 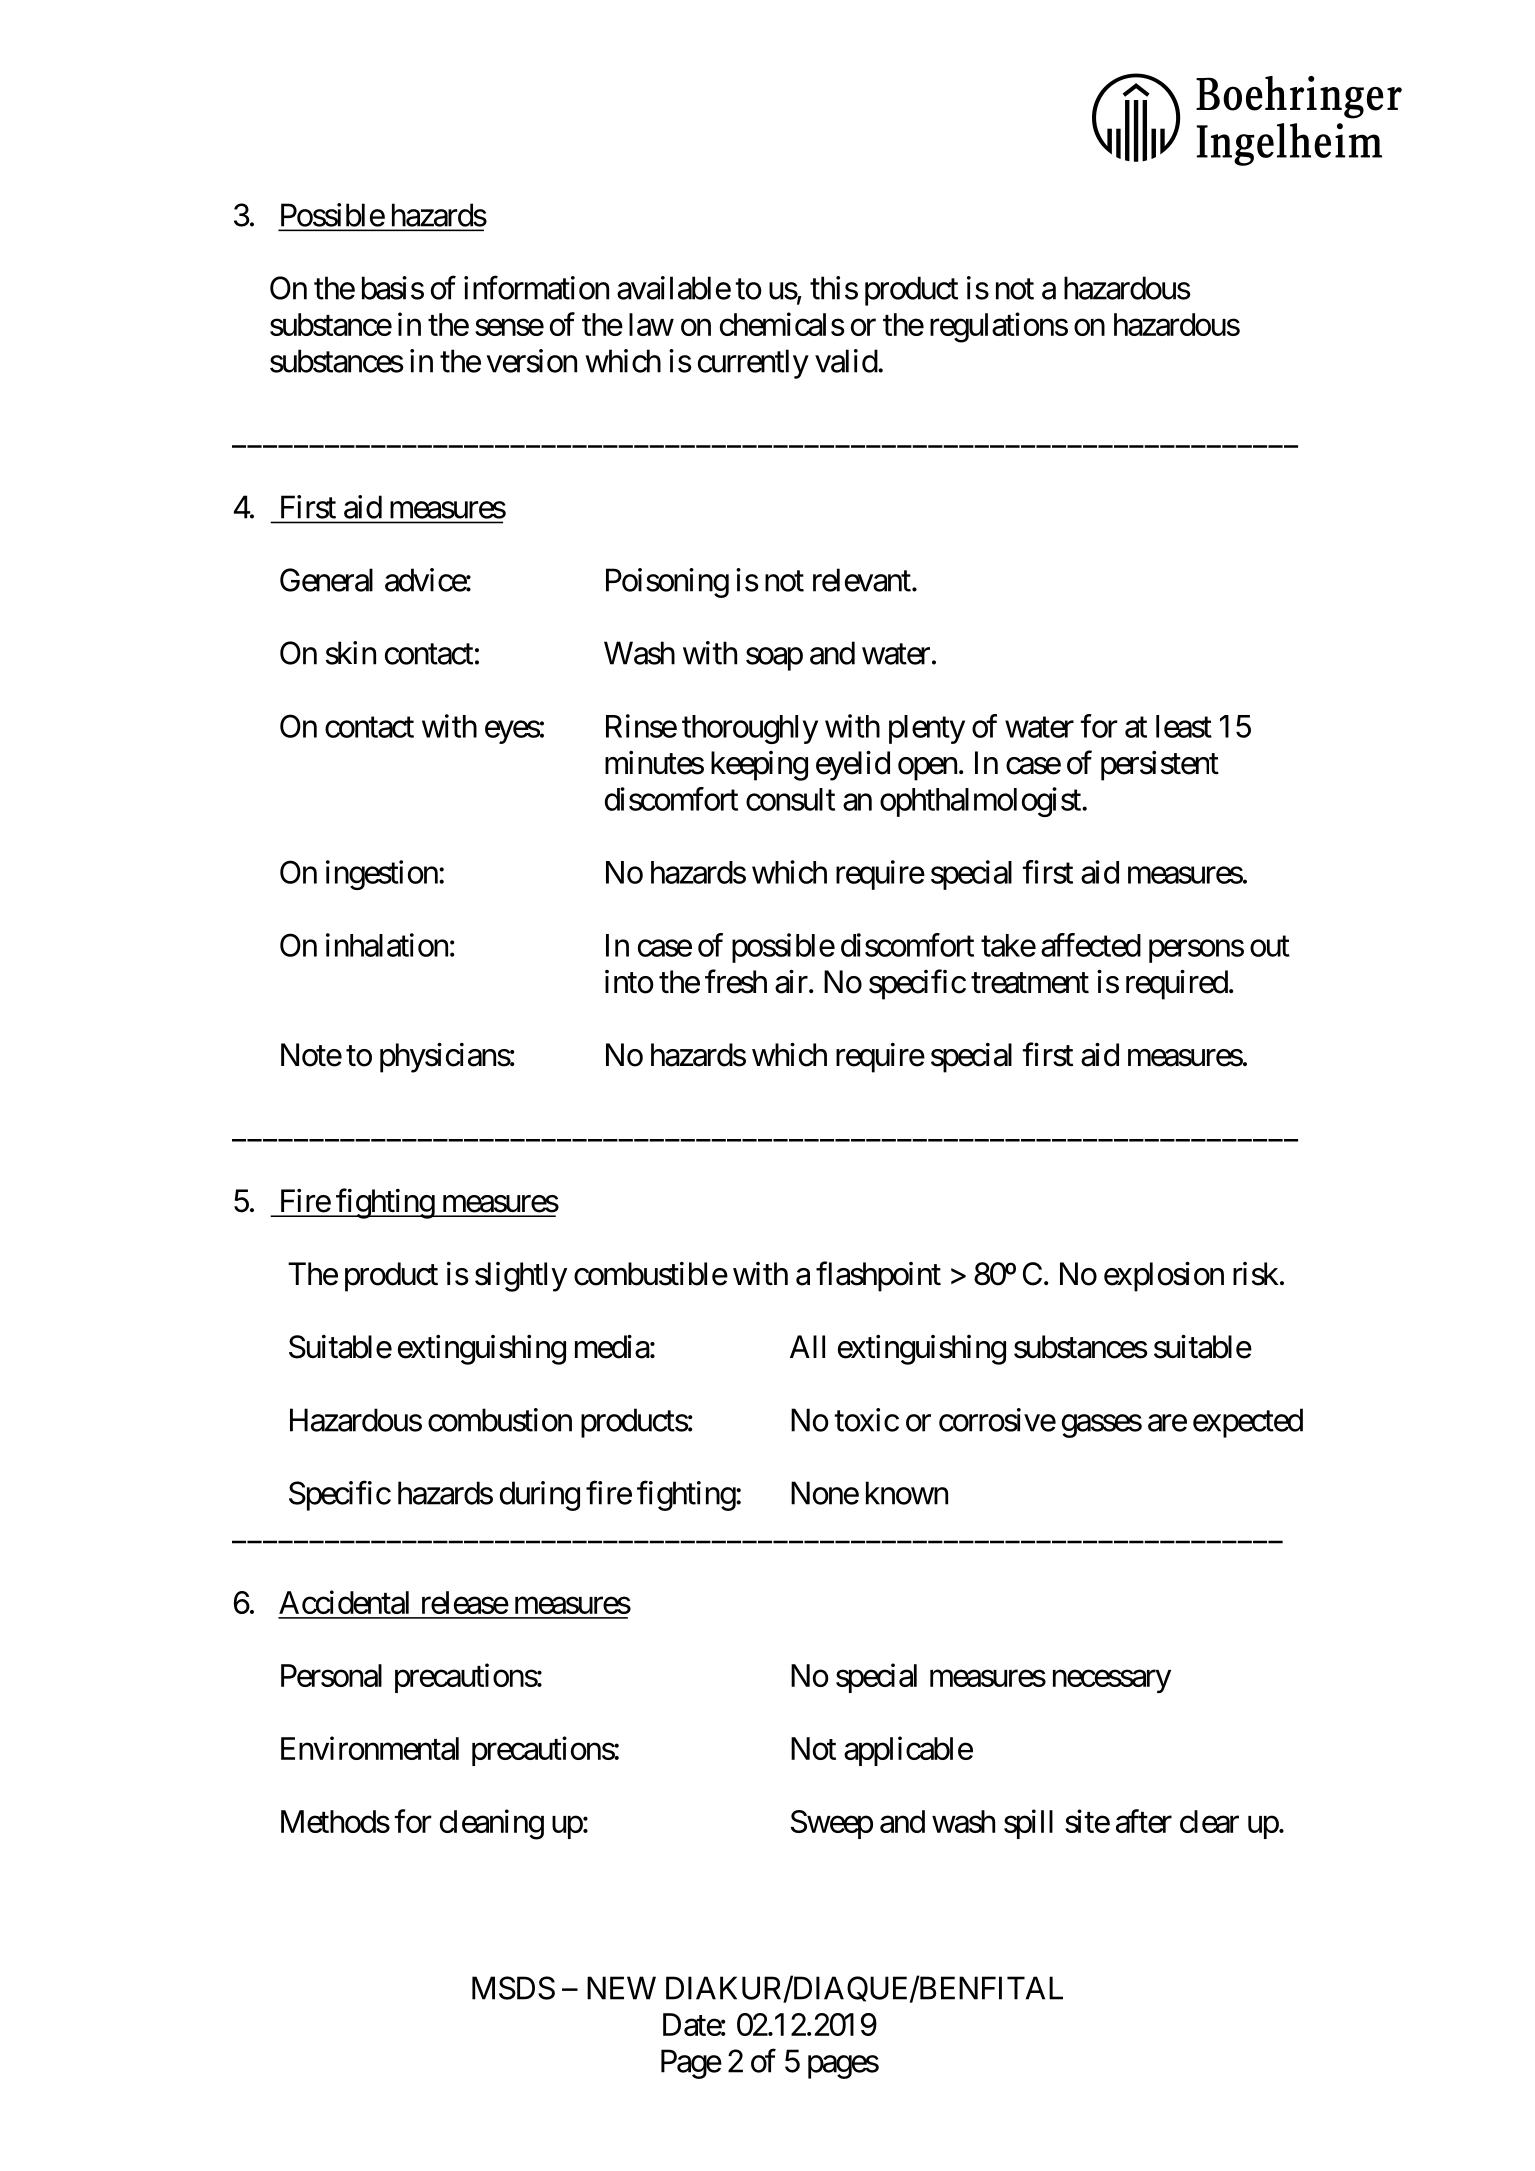 What do you see at coordinates (536, 288) in the screenshot?
I see `information` at bounding box center [536, 288].
